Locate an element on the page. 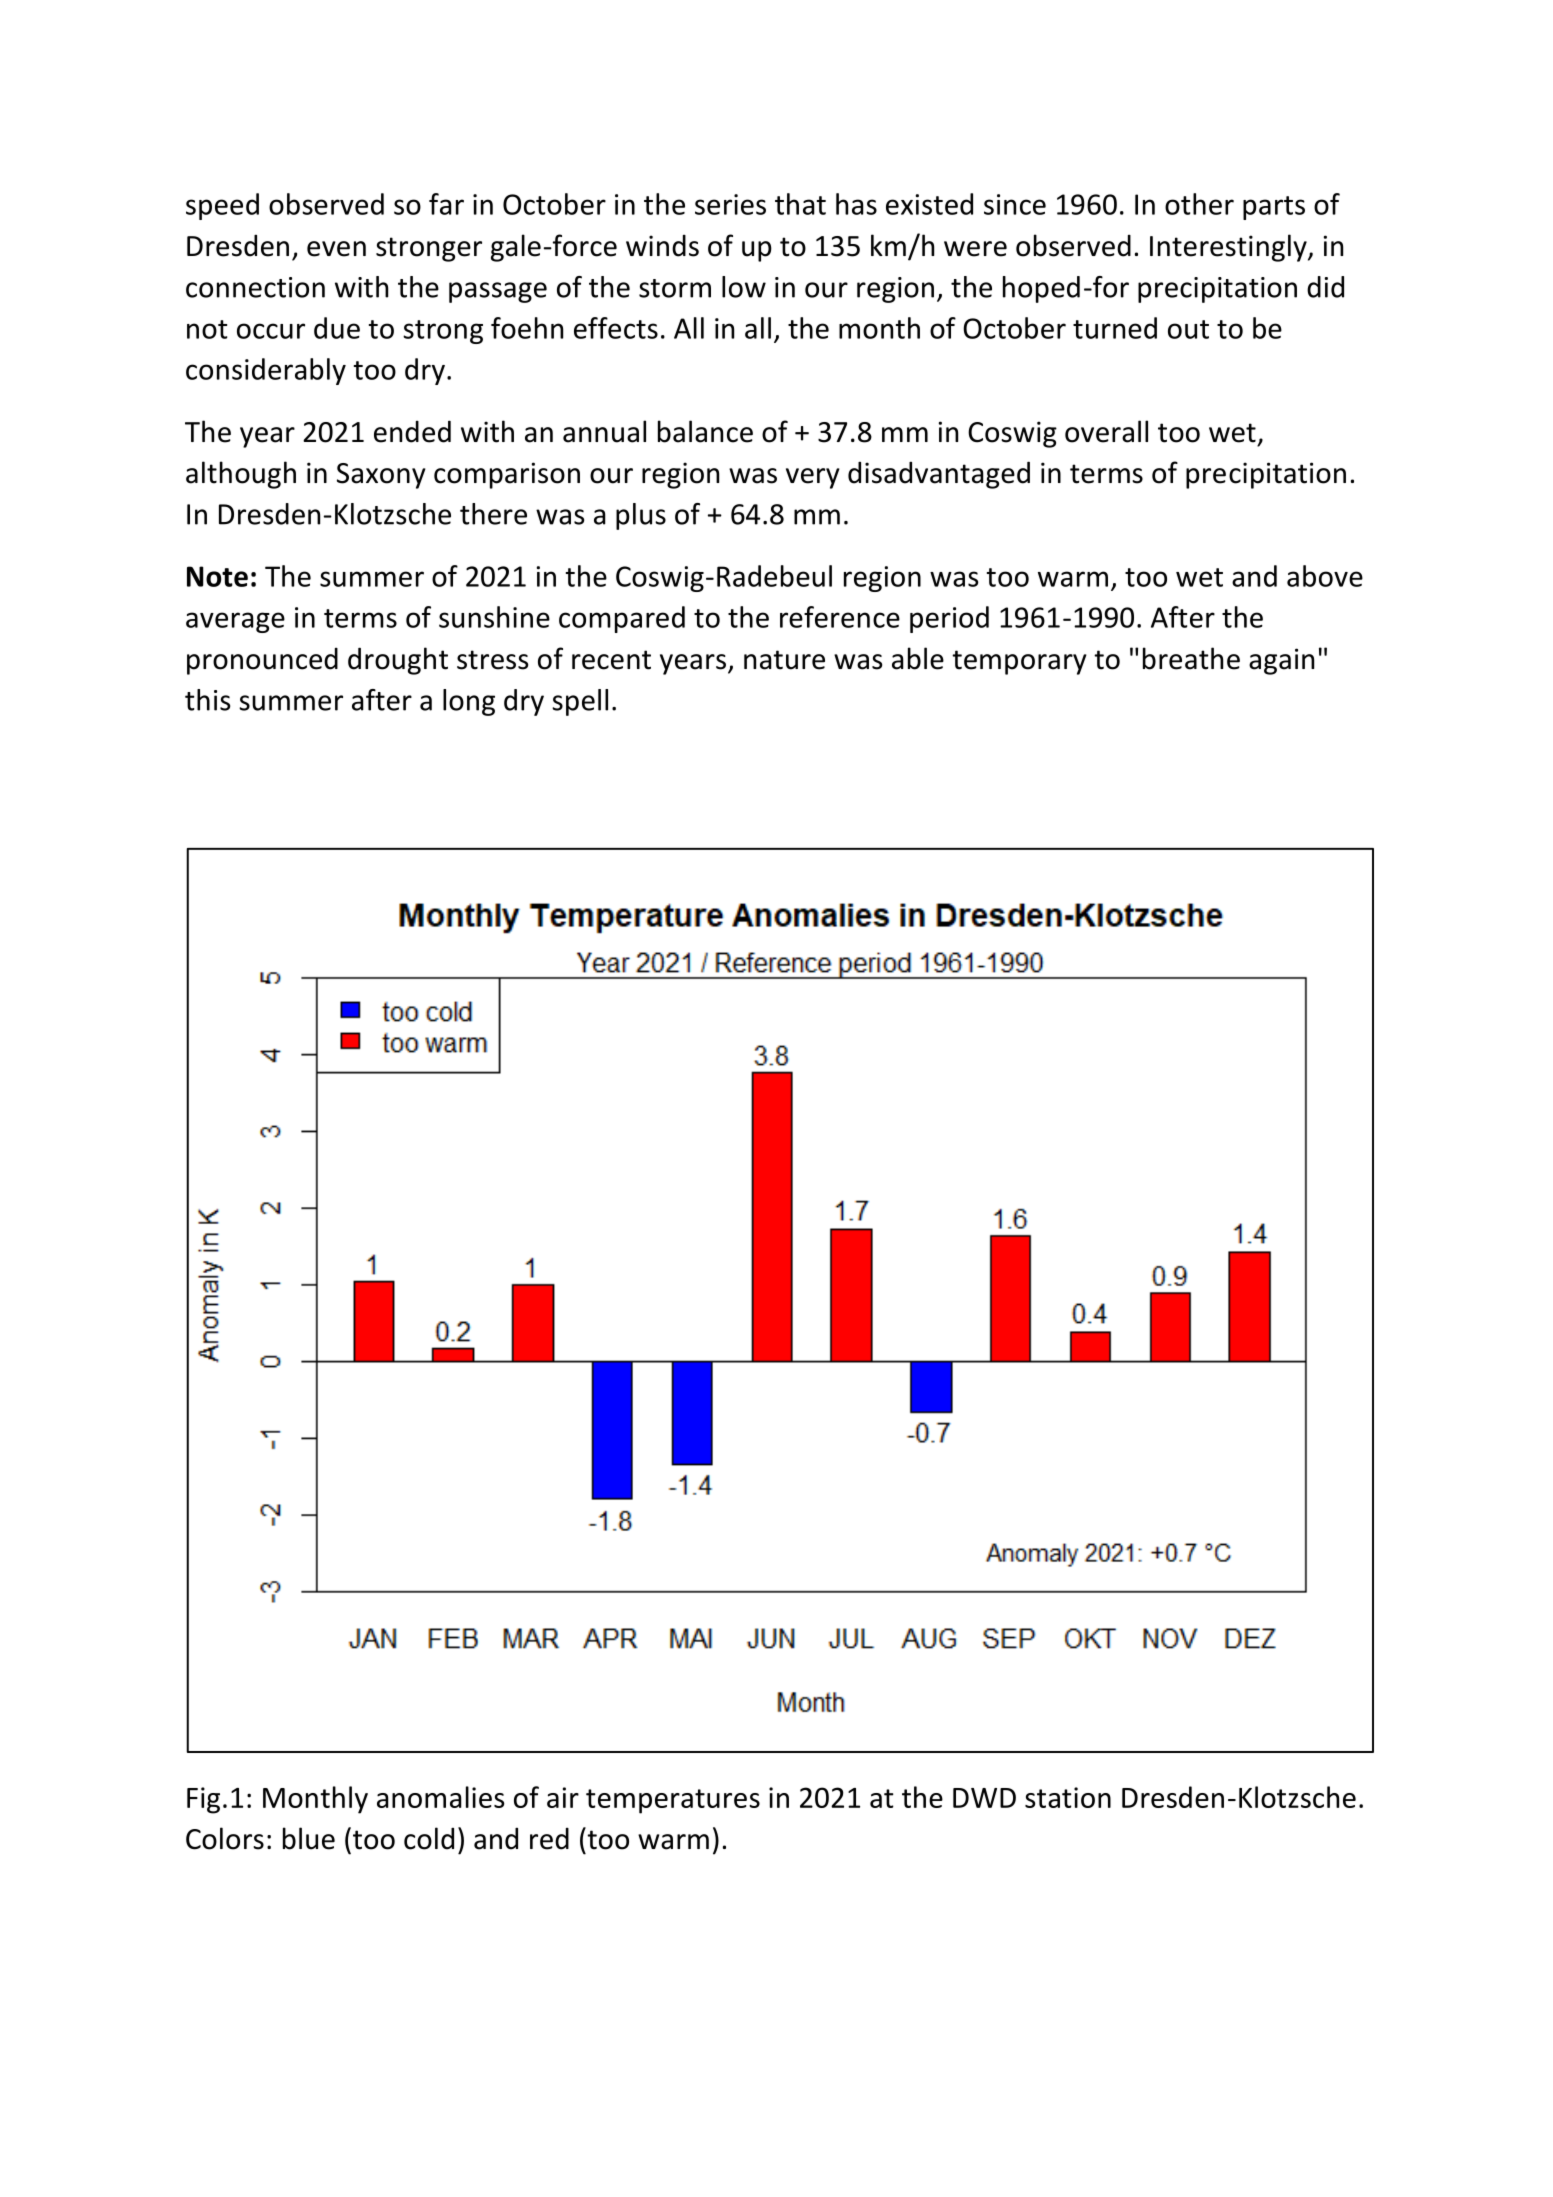 The image size is (1553, 2197). blue is located at coordinates (309, 1838).
